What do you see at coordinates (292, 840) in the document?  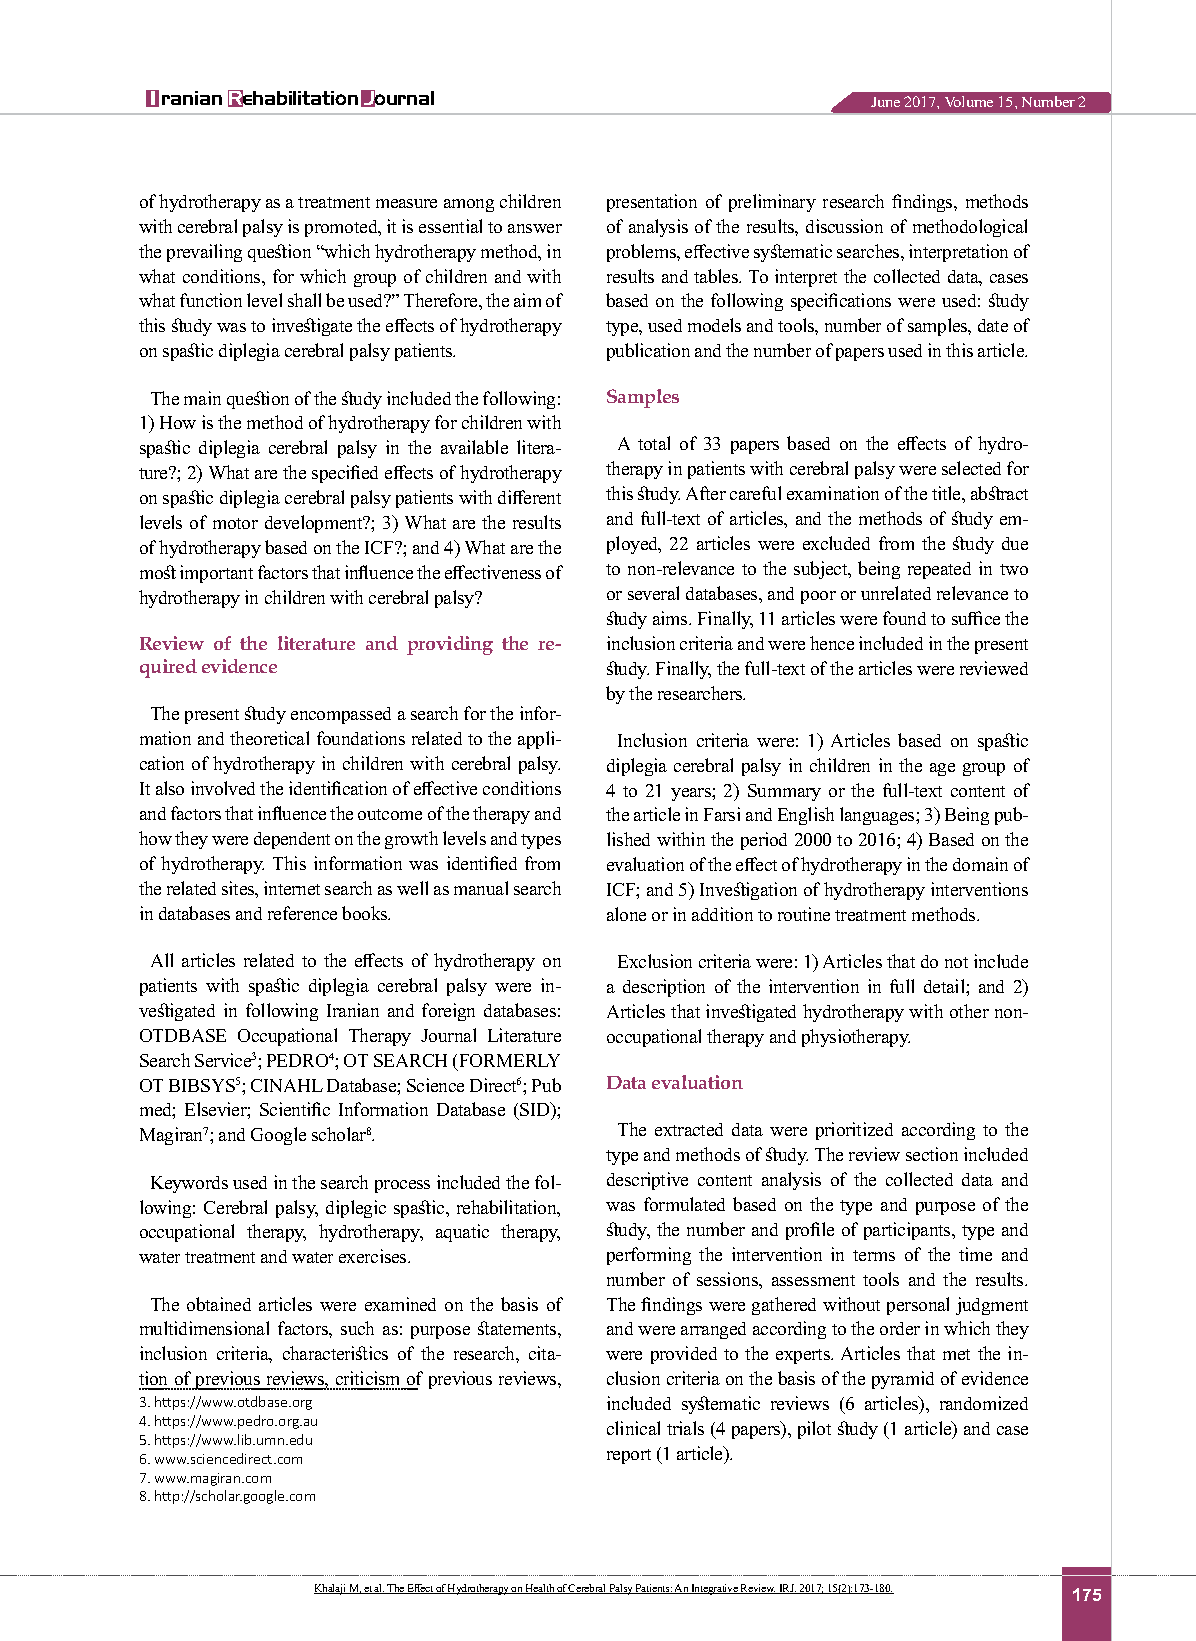 I see `dependent` at bounding box center [292, 840].
